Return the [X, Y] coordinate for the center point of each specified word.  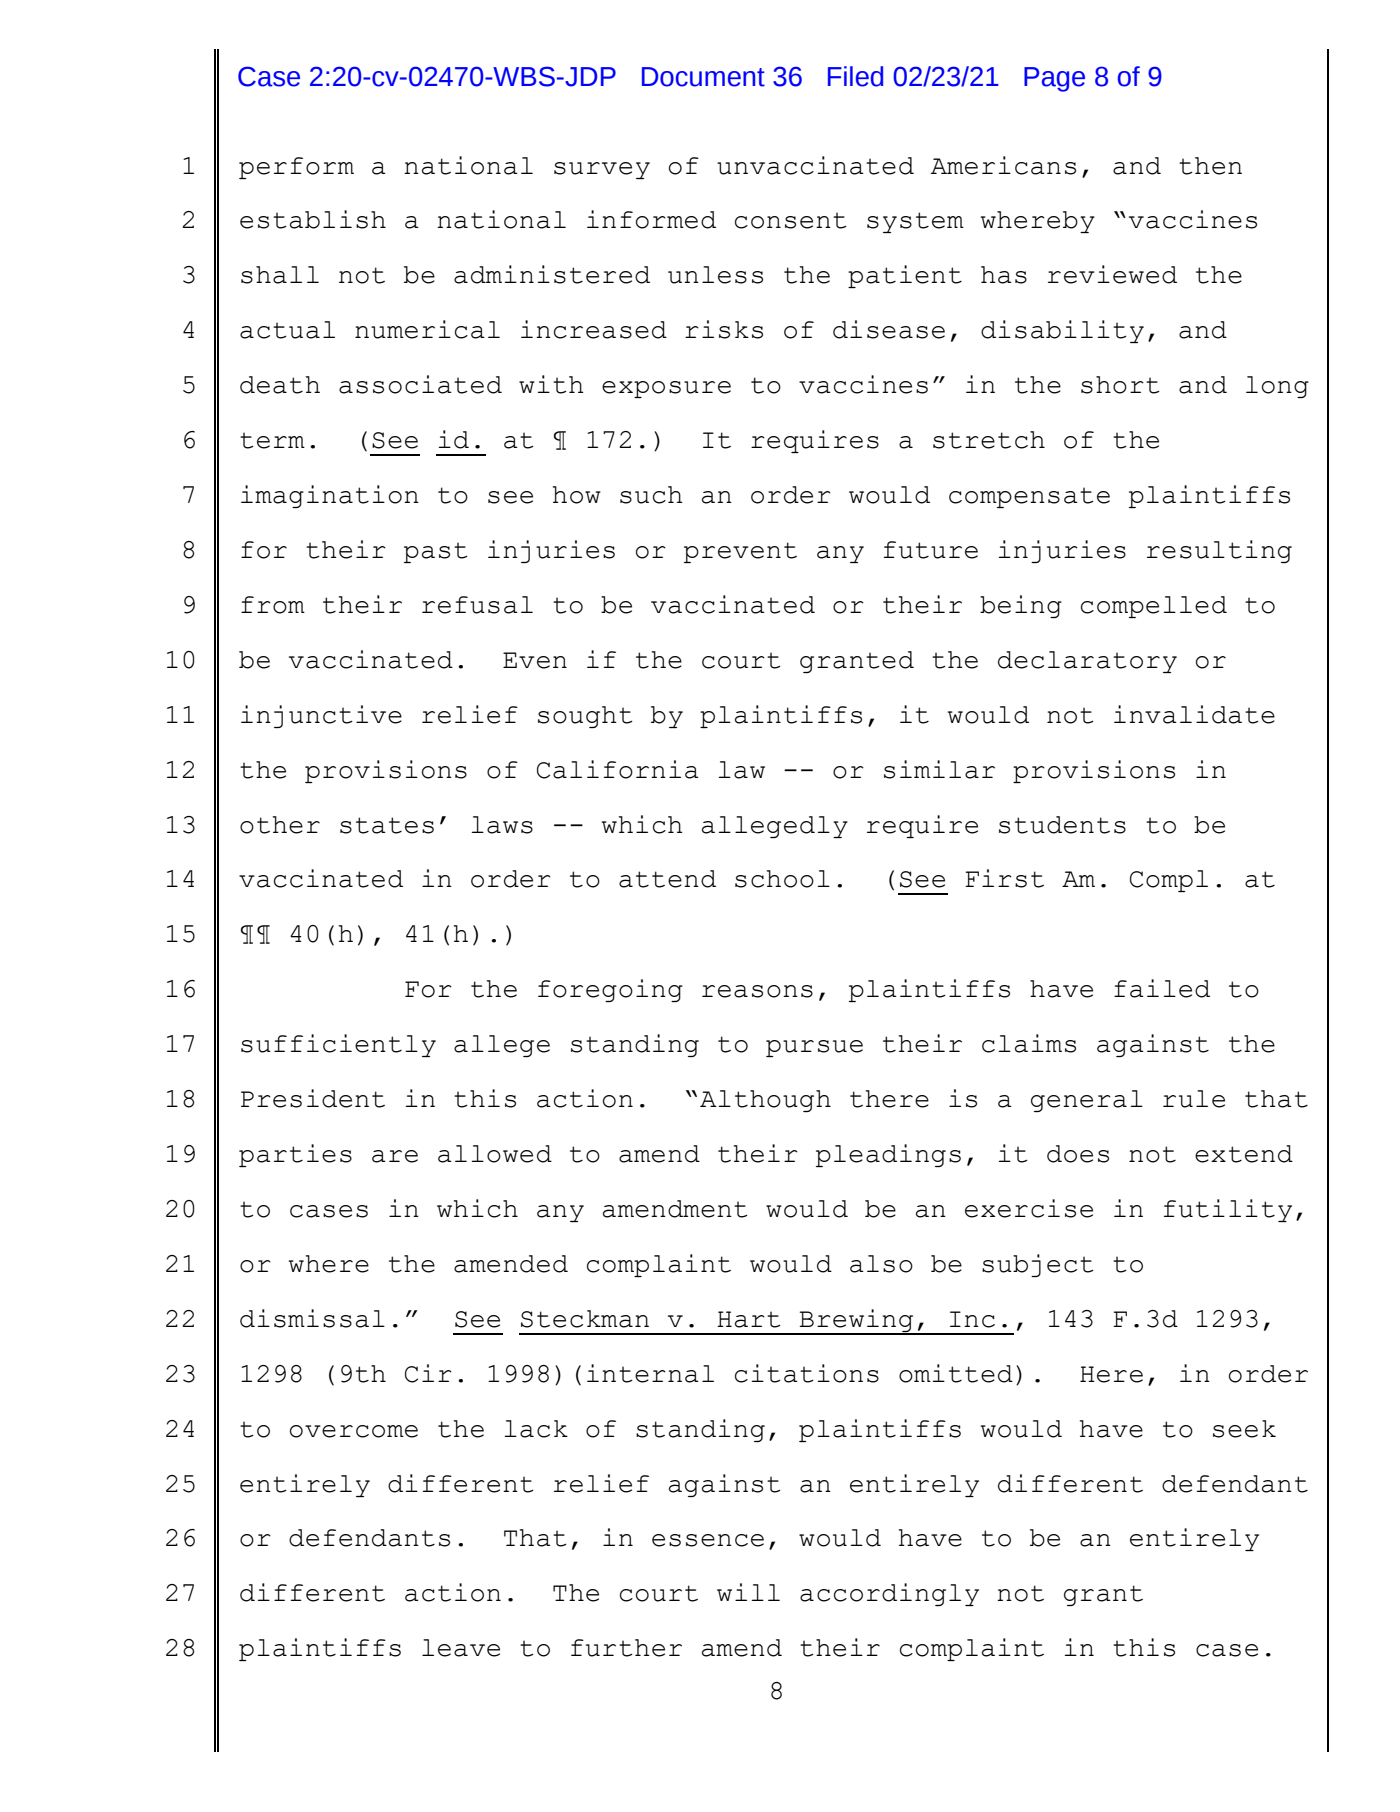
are [395, 1156]
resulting [1219, 551]
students [1062, 825]
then [1210, 166]
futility [1228, 1210]
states [387, 825]
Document [703, 77]
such [651, 495]
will [748, 1592]
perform [296, 168]
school [782, 879]
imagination [330, 496]
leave [461, 1648]
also [881, 1264]
